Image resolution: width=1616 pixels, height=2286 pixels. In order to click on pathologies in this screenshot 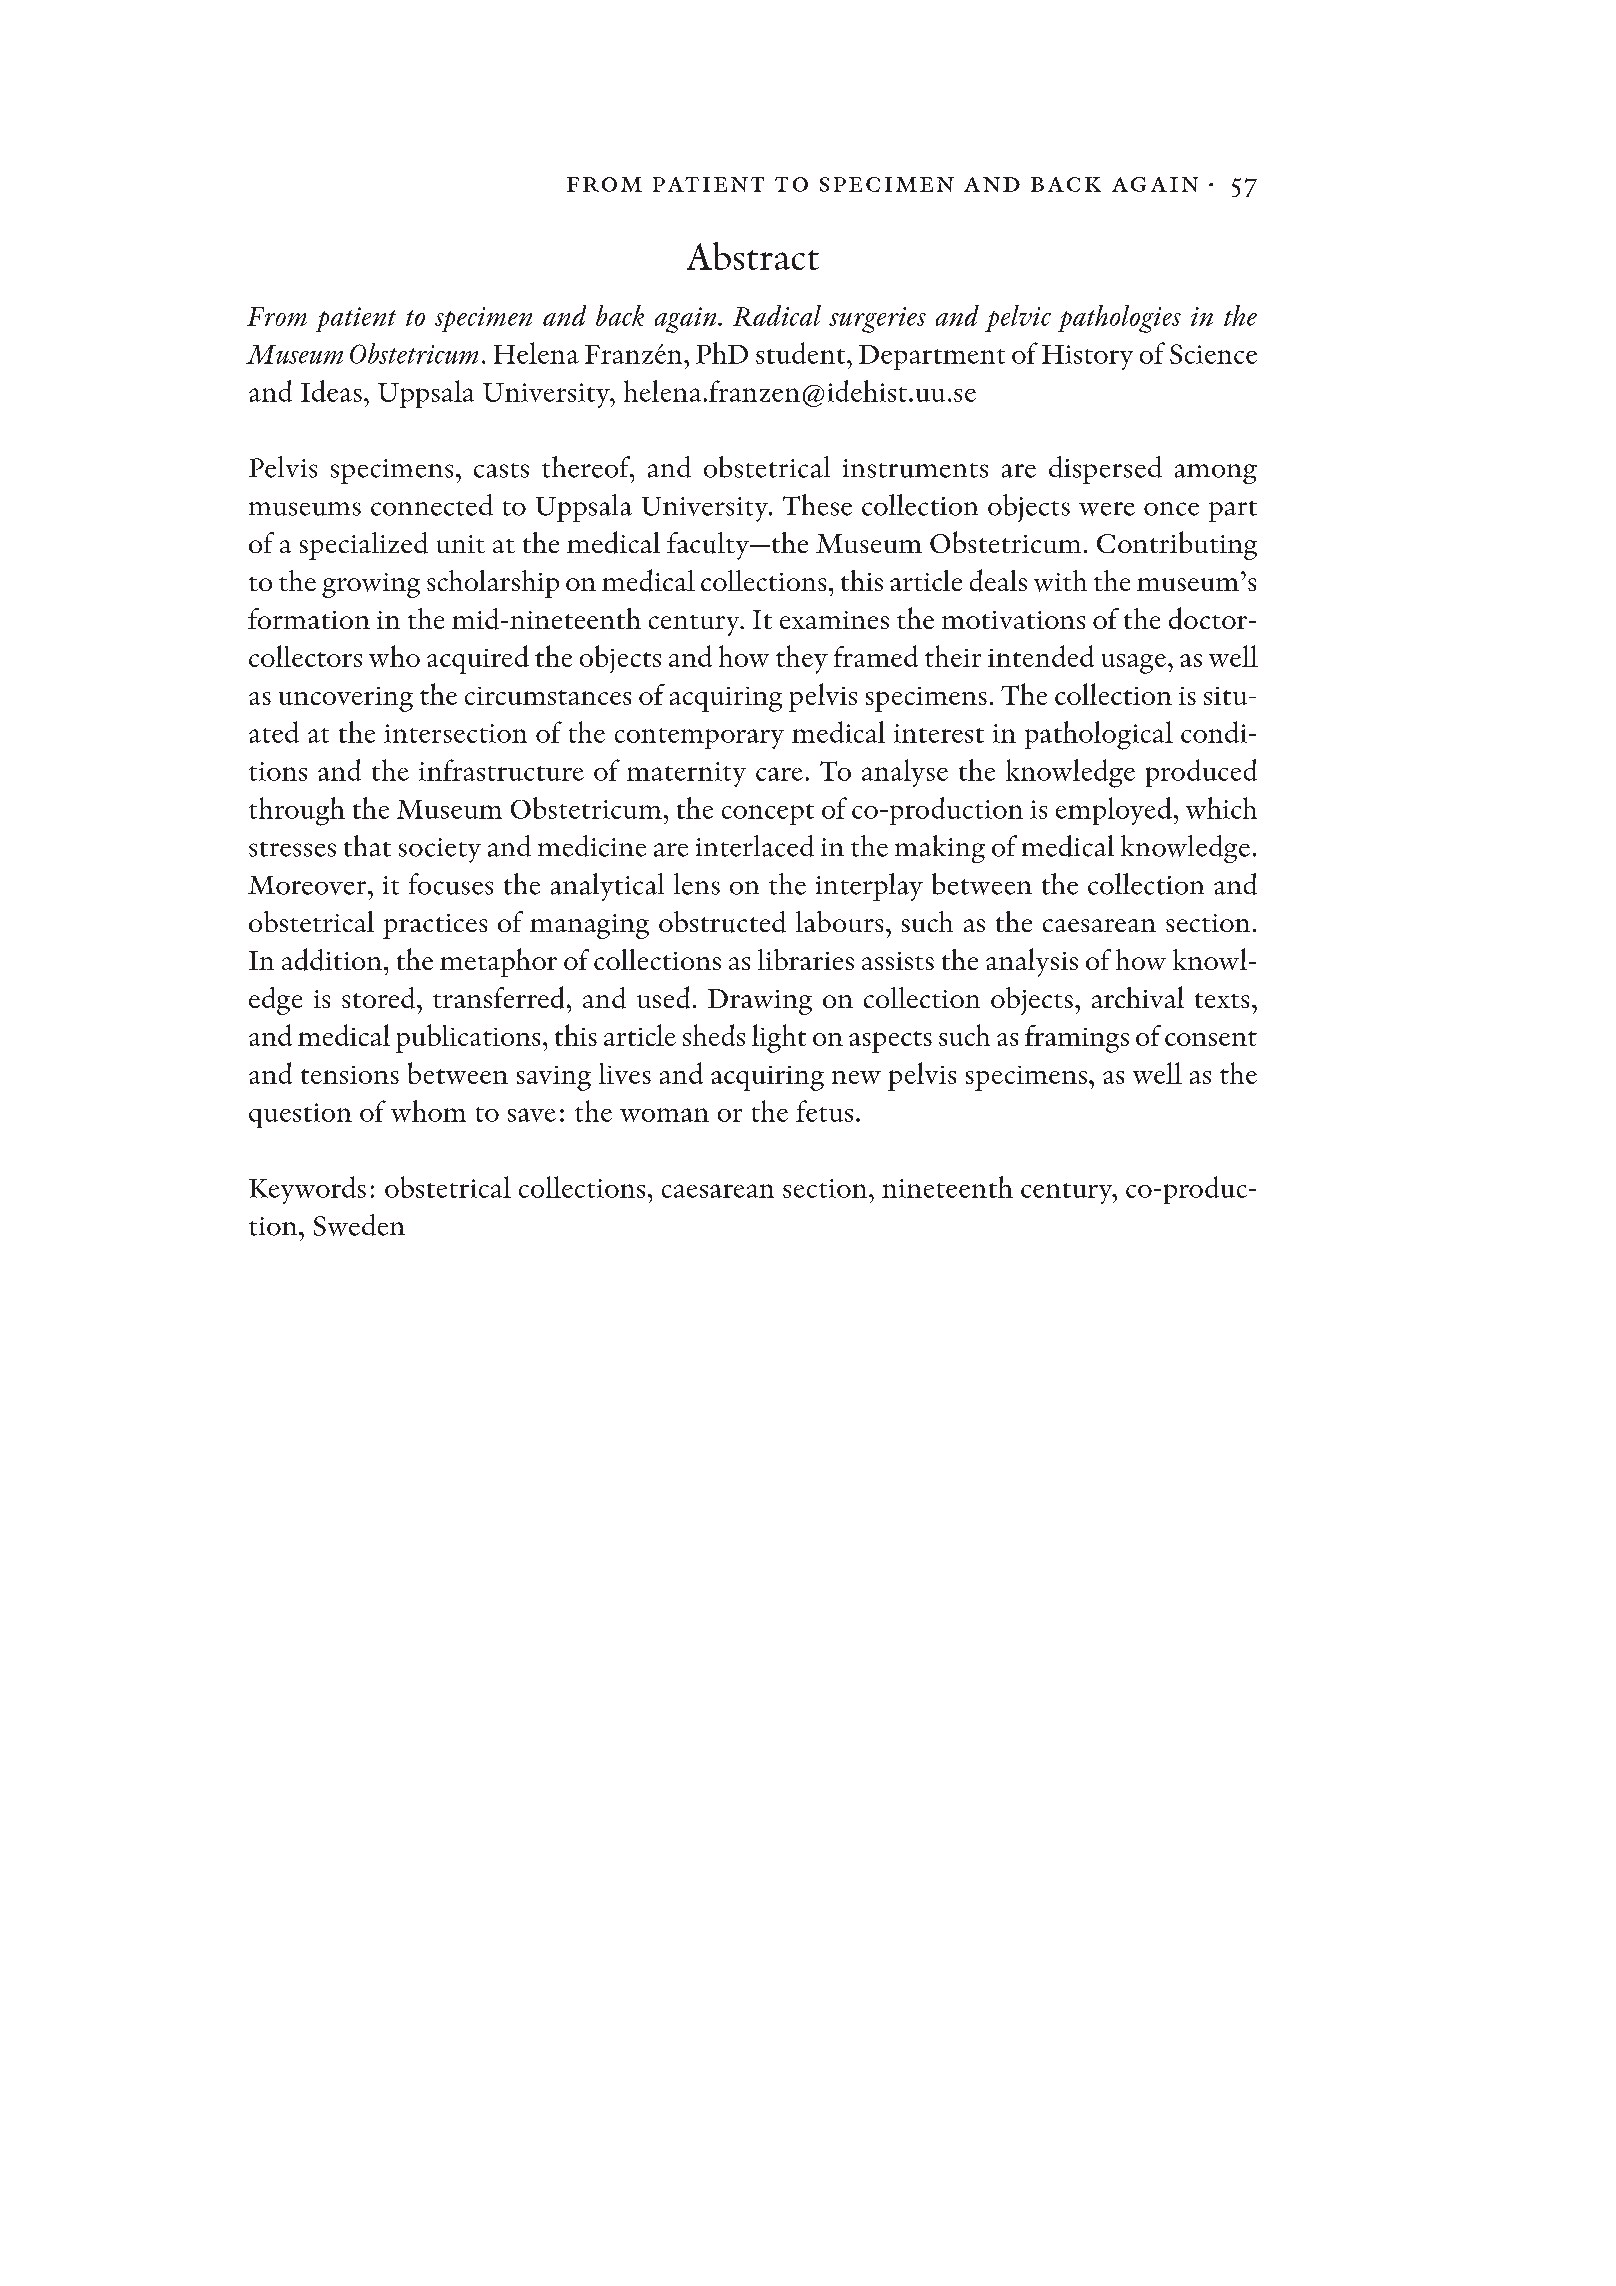, I will do `click(1119, 319)`.
